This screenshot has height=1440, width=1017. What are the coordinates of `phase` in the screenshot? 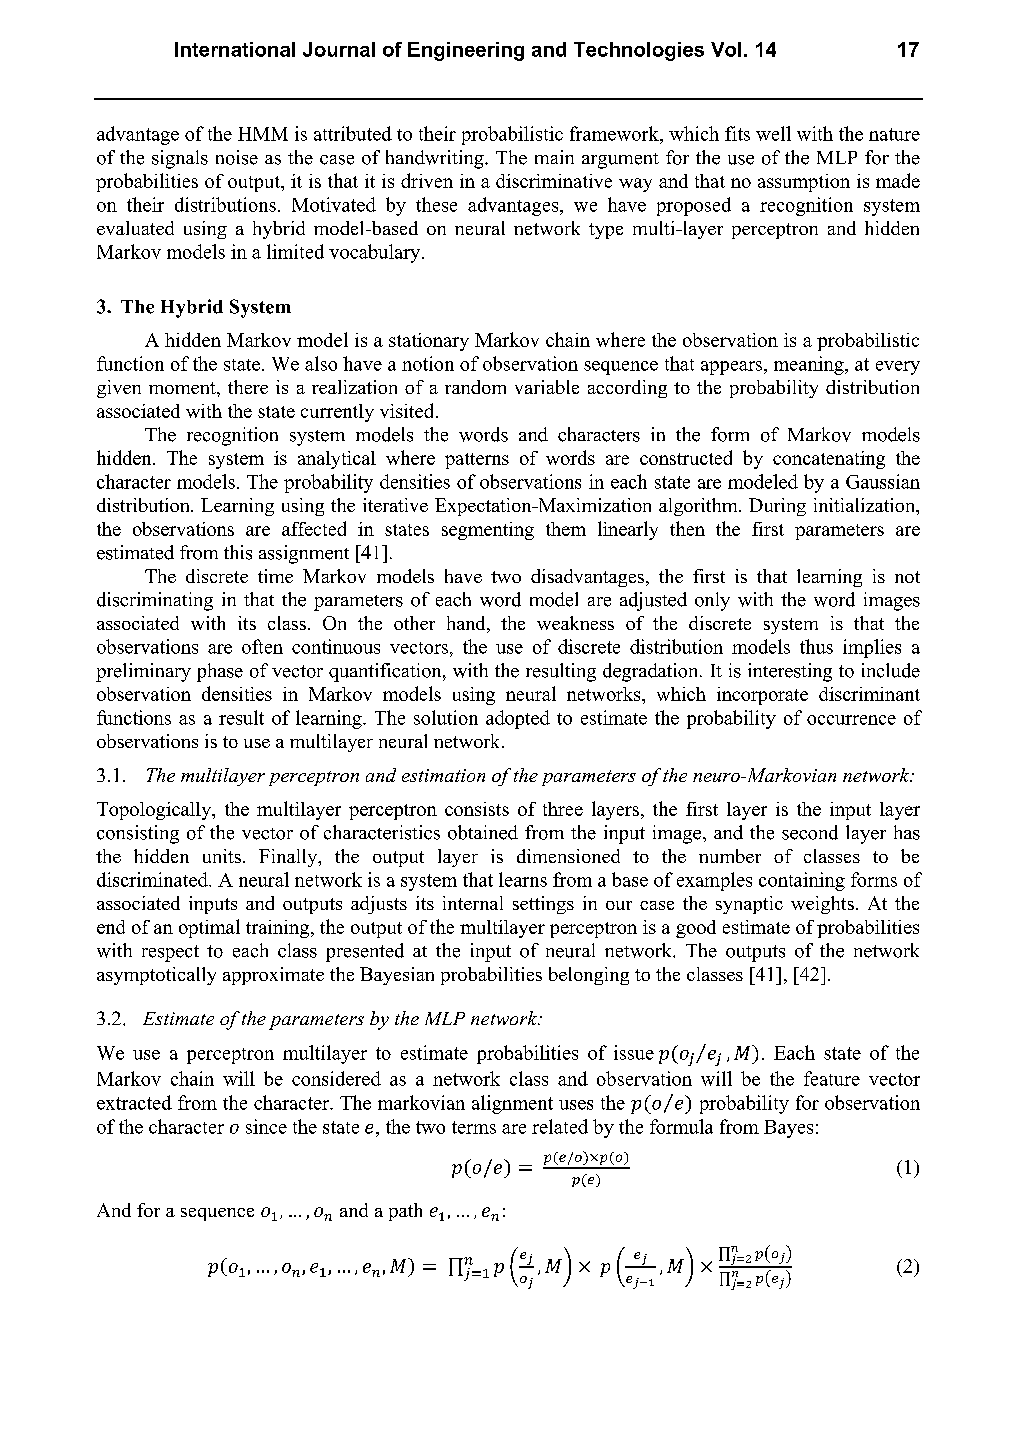 It's located at (220, 672).
